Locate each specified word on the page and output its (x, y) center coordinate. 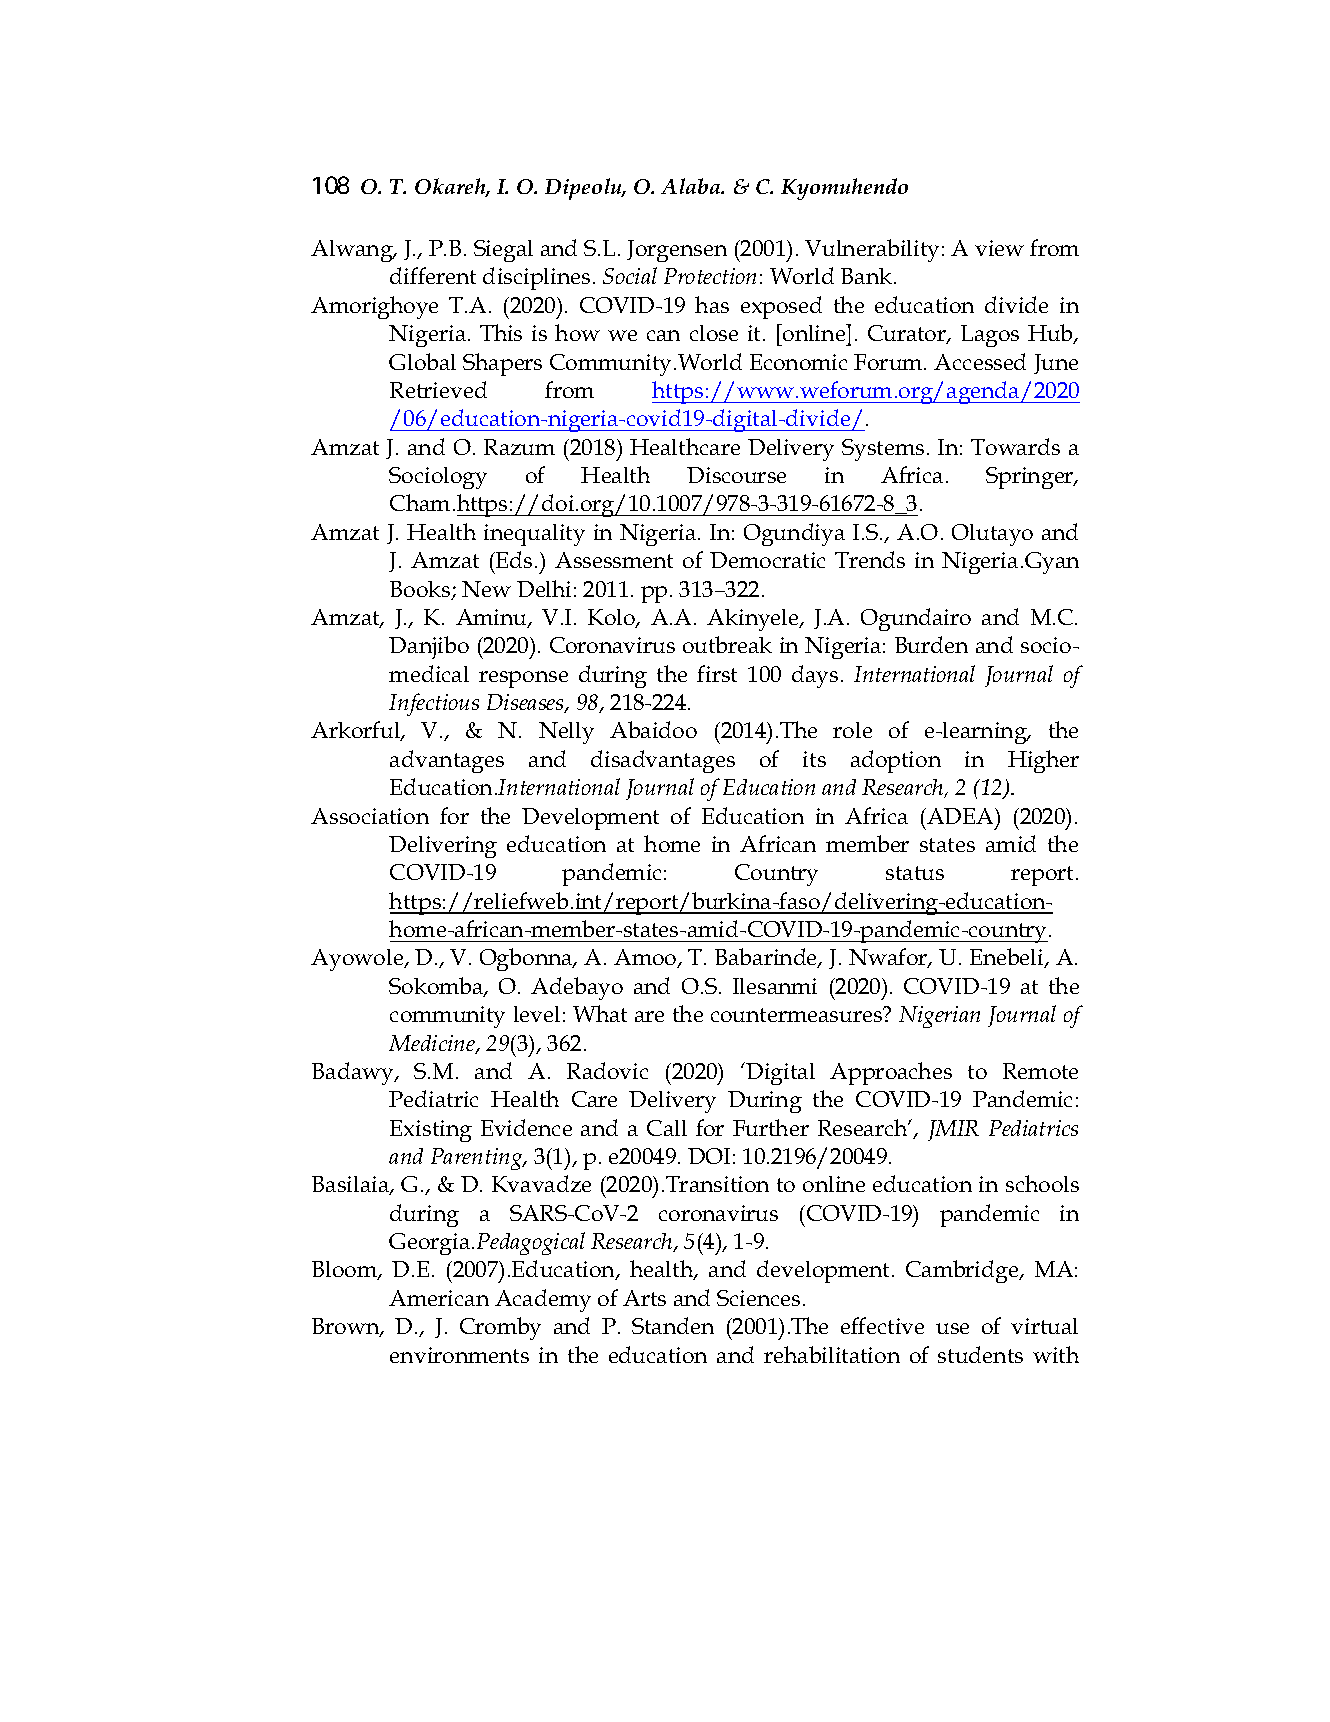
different (433, 275)
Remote (1040, 1071)
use (952, 1328)
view (999, 248)
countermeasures (798, 1014)
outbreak (727, 644)
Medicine (433, 1044)
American (439, 1298)
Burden (931, 644)
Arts (644, 1298)
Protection (710, 276)
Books (421, 590)
